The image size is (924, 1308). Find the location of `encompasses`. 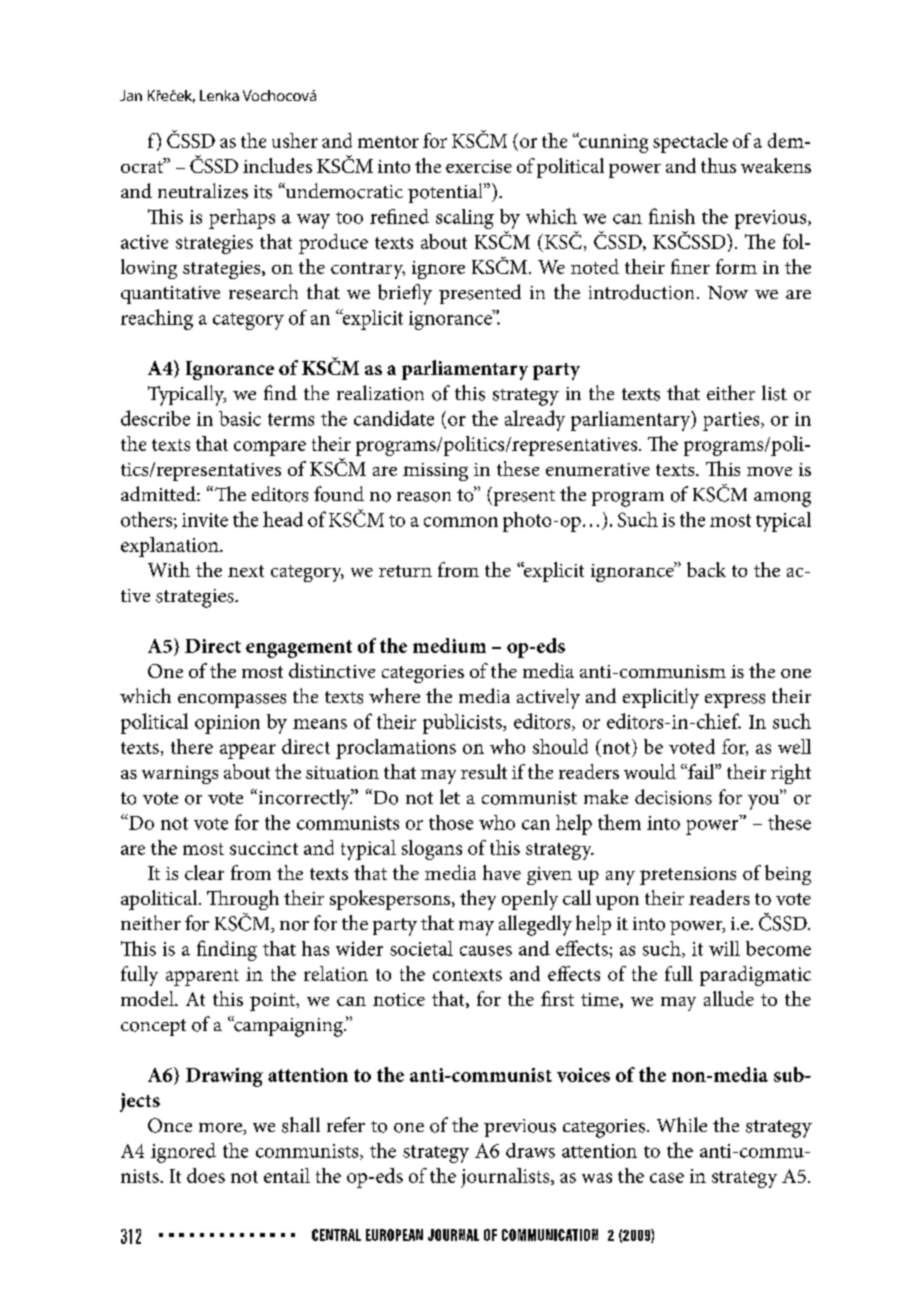

encompasses is located at coordinates (232, 701).
